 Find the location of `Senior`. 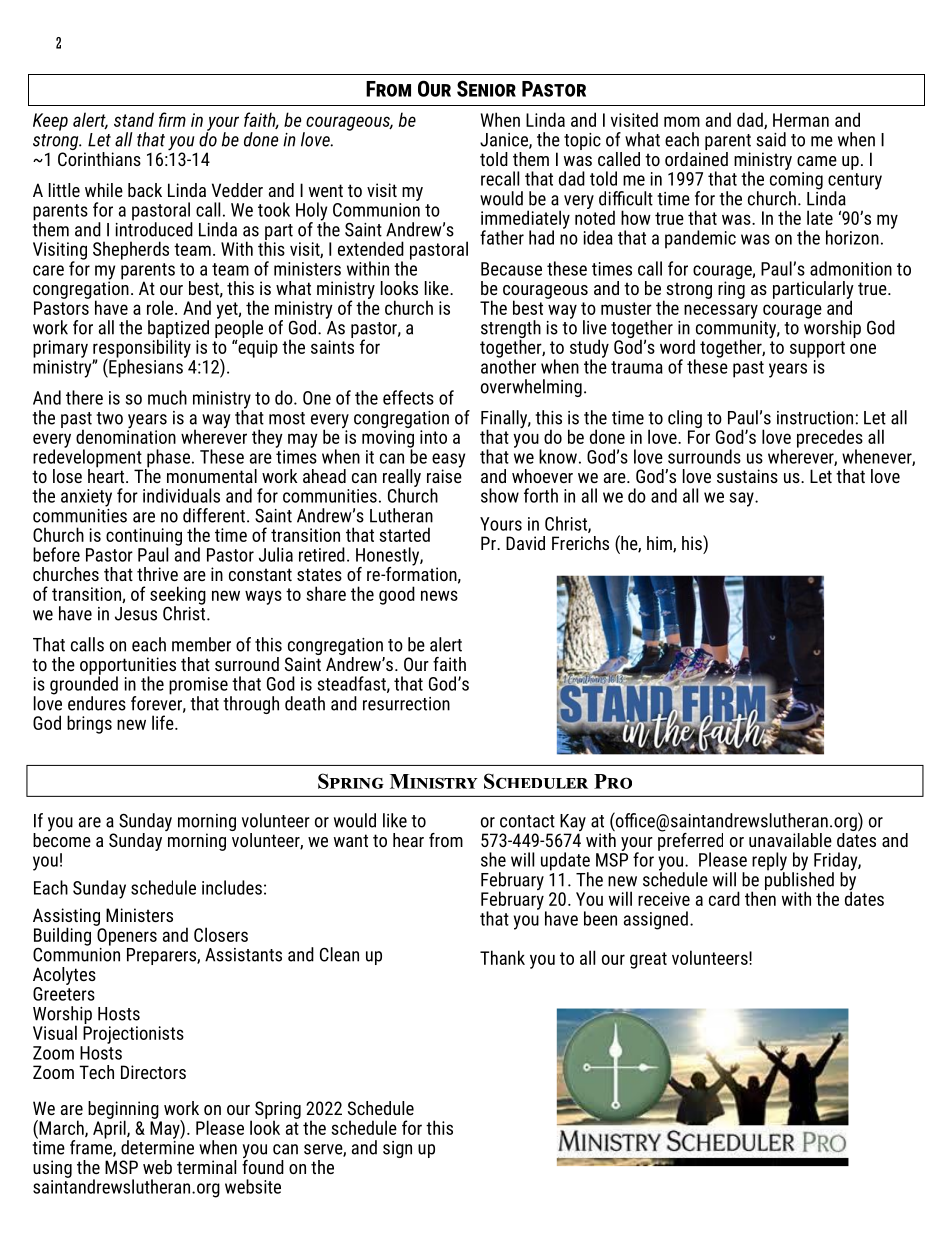

Senior is located at coordinates (486, 88).
